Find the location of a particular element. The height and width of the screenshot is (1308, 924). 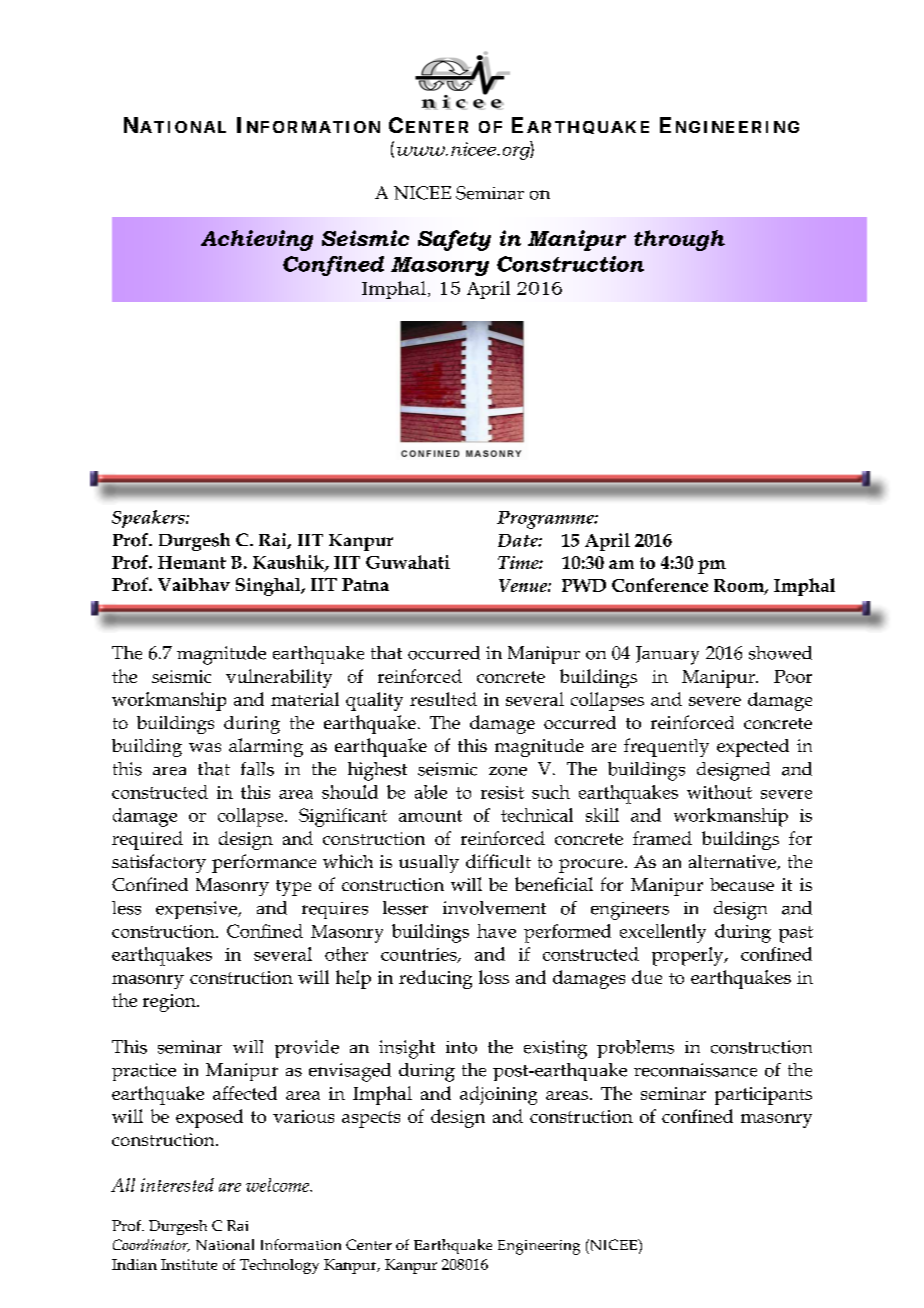

Safety is located at coordinates (454, 240).
